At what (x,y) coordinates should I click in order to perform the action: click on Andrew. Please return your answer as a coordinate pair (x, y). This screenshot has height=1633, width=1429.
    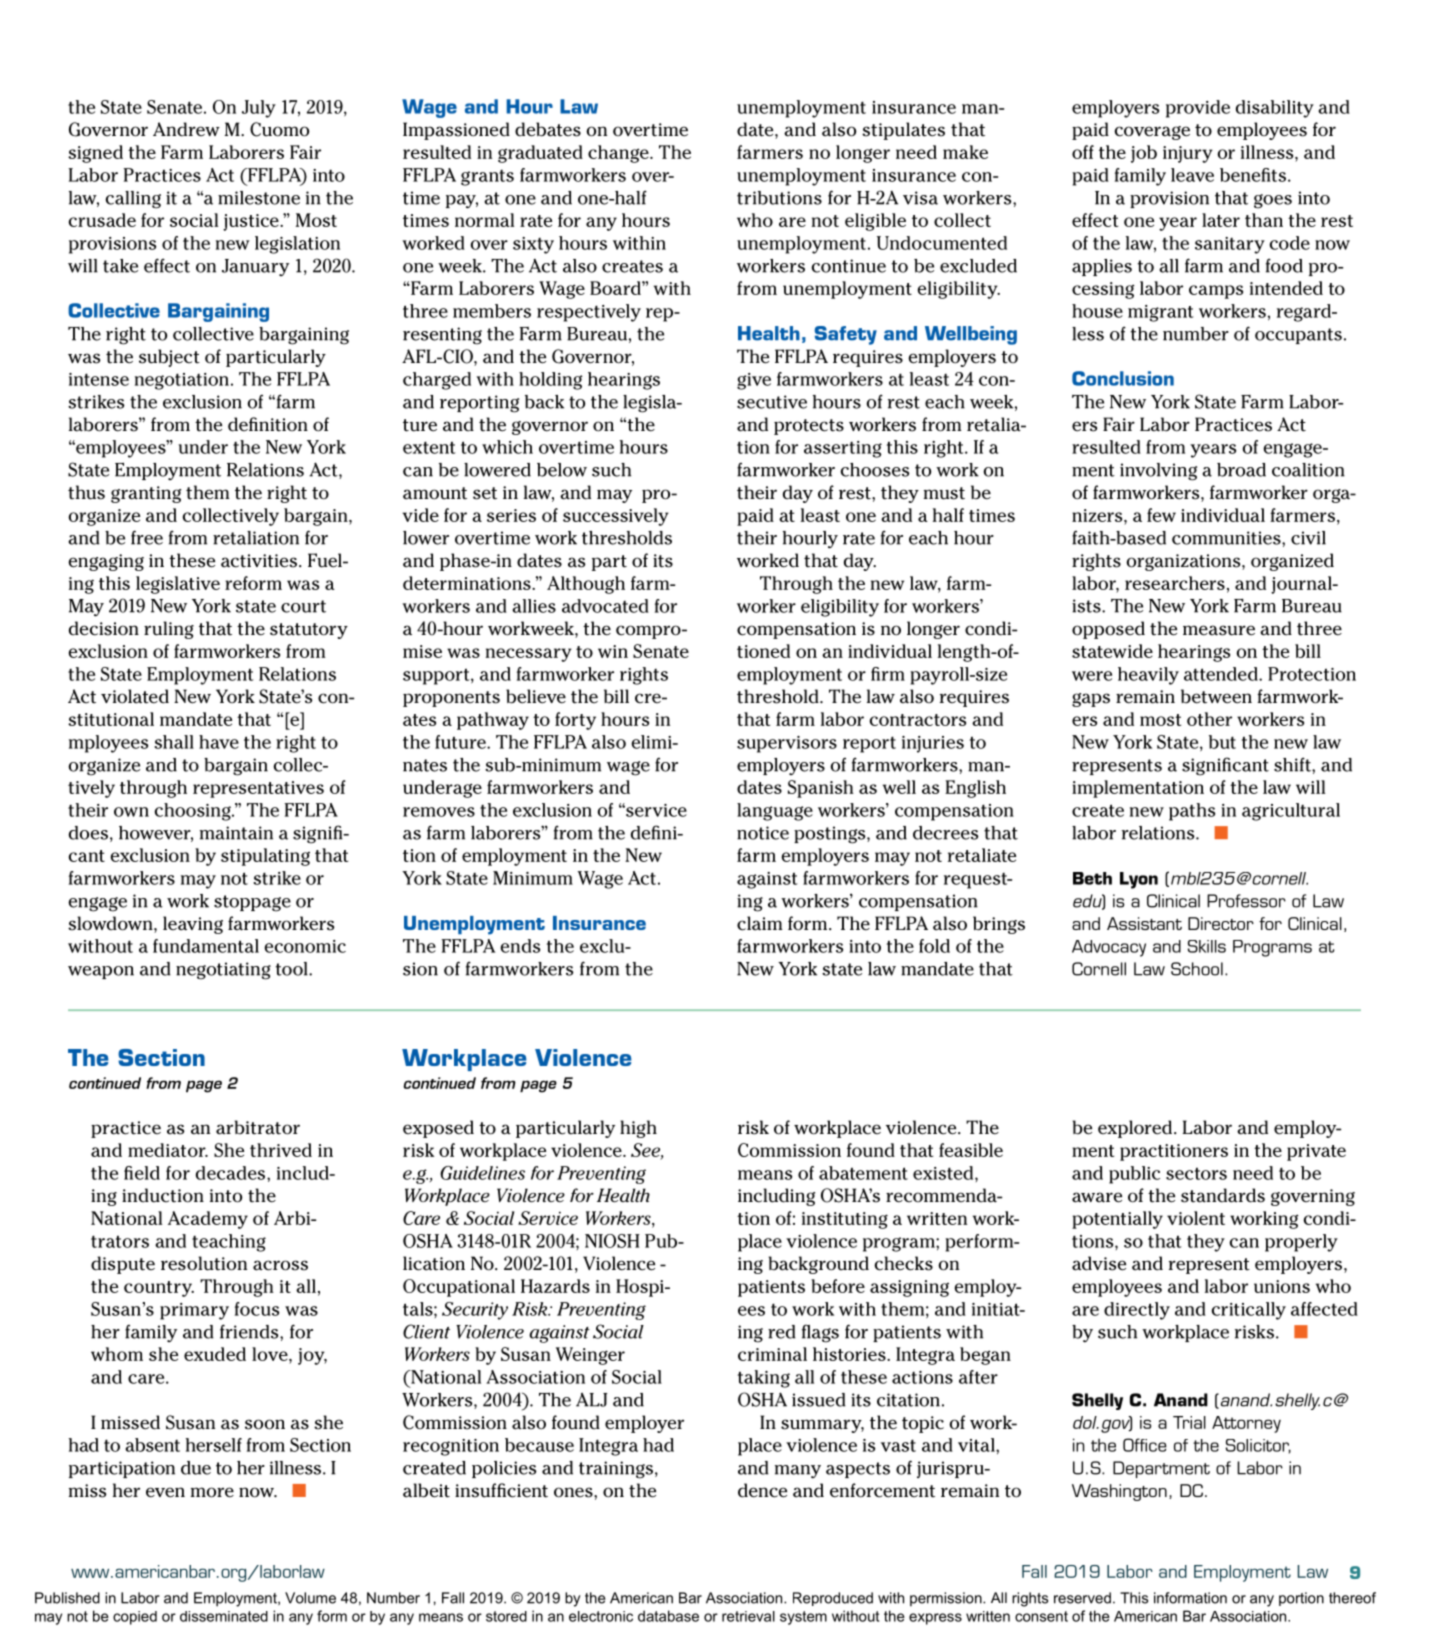
    Looking at the image, I should click on (186, 129).
